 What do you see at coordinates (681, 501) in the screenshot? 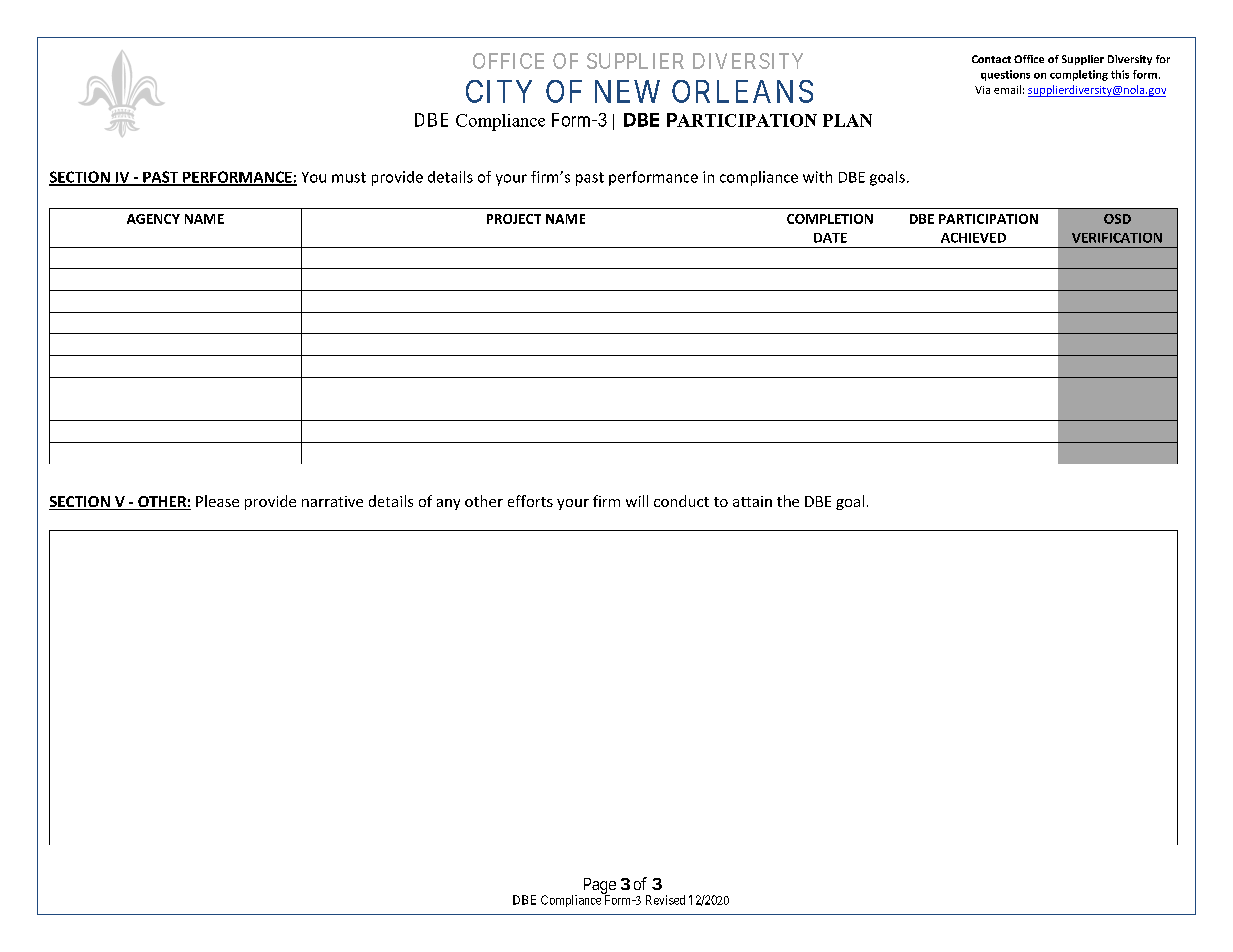
I see `conduct` at bounding box center [681, 501].
